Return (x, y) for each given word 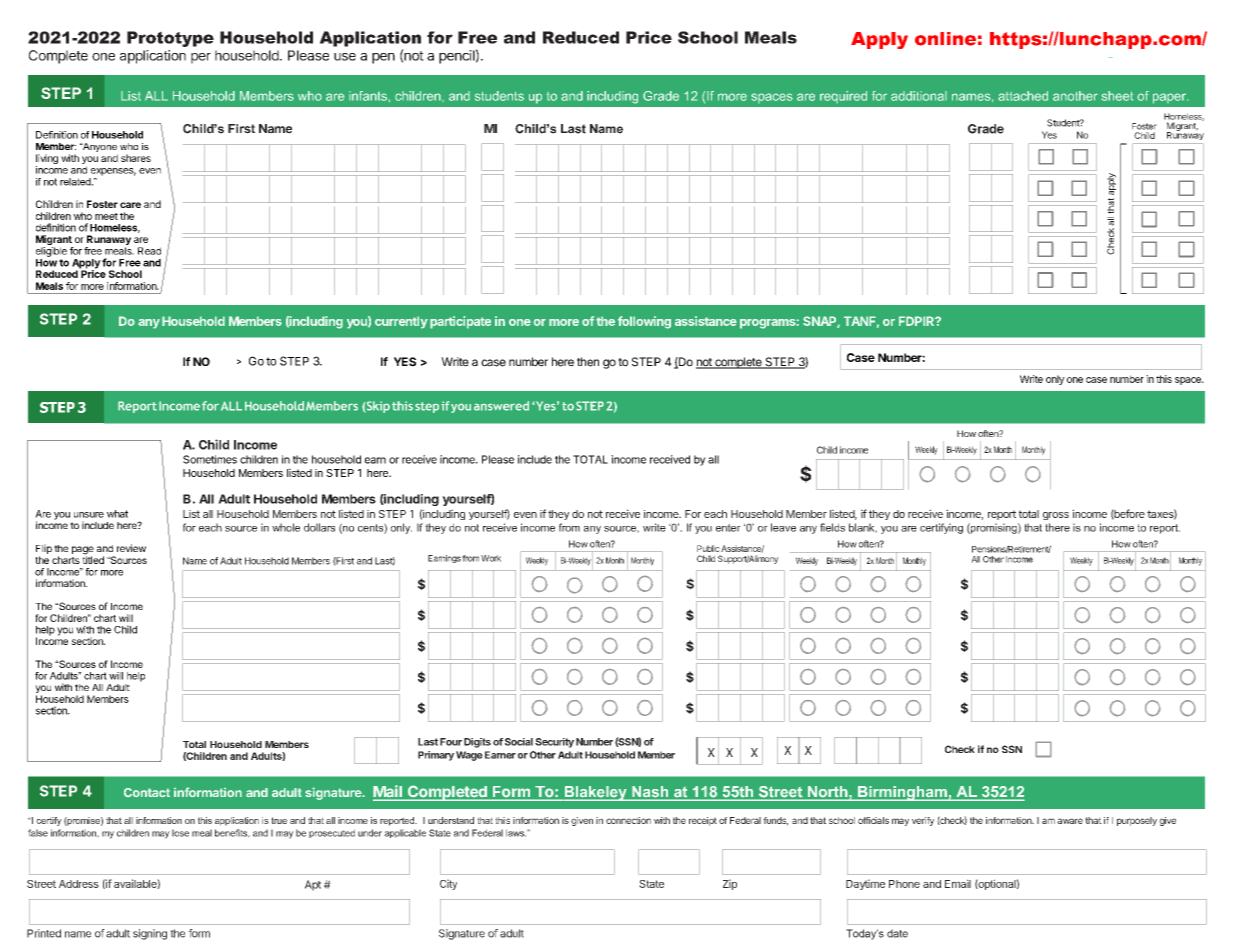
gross (1056, 516)
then (588, 362)
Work (491, 558)
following (644, 322)
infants (368, 96)
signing (150, 934)
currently (401, 322)
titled (93, 559)
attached (1023, 96)
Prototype (170, 39)
